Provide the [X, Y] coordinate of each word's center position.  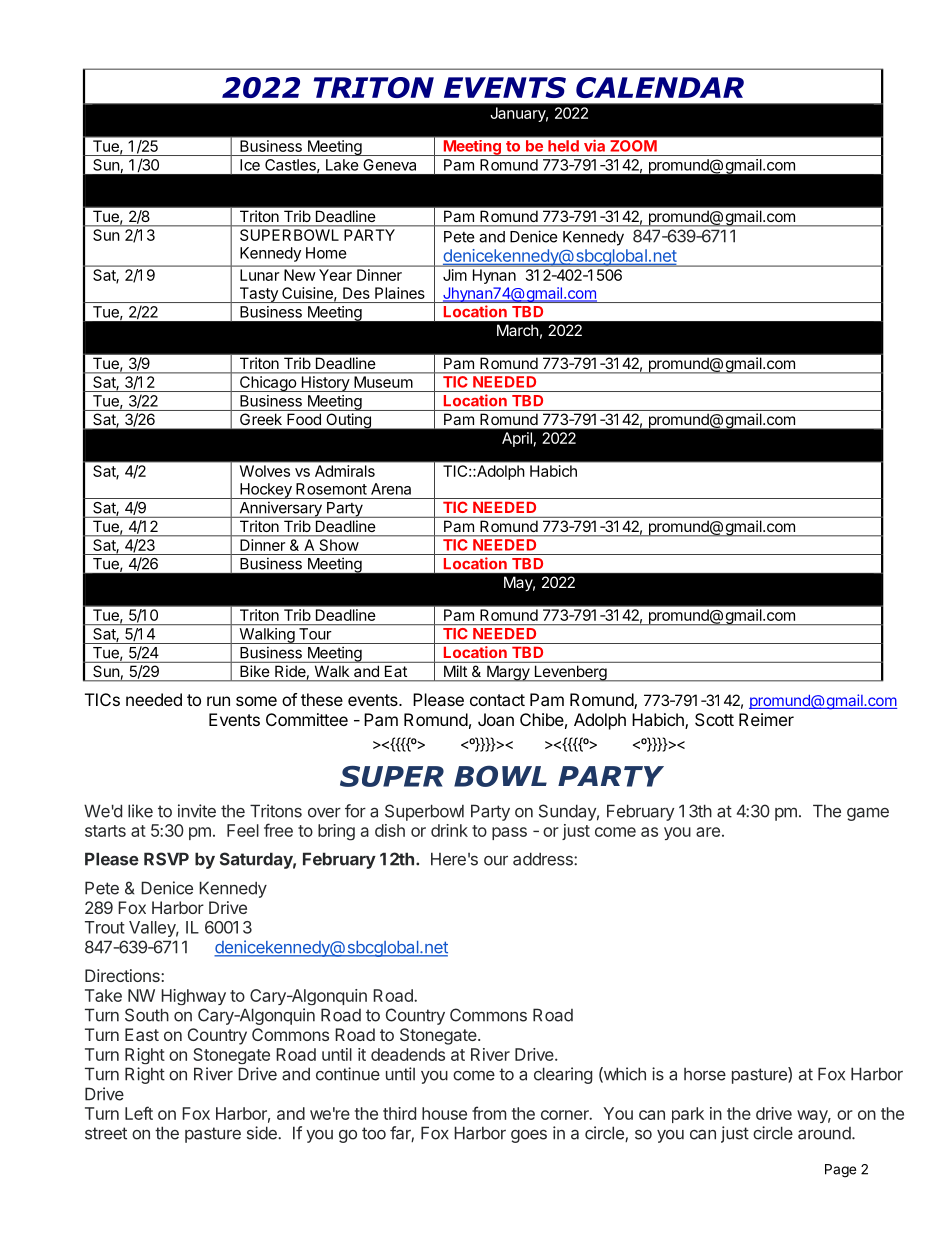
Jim [455, 275]
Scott [714, 719]
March [518, 330]
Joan [496, 719]
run [218, 701]
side [263, 1133]
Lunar [259, 275]
